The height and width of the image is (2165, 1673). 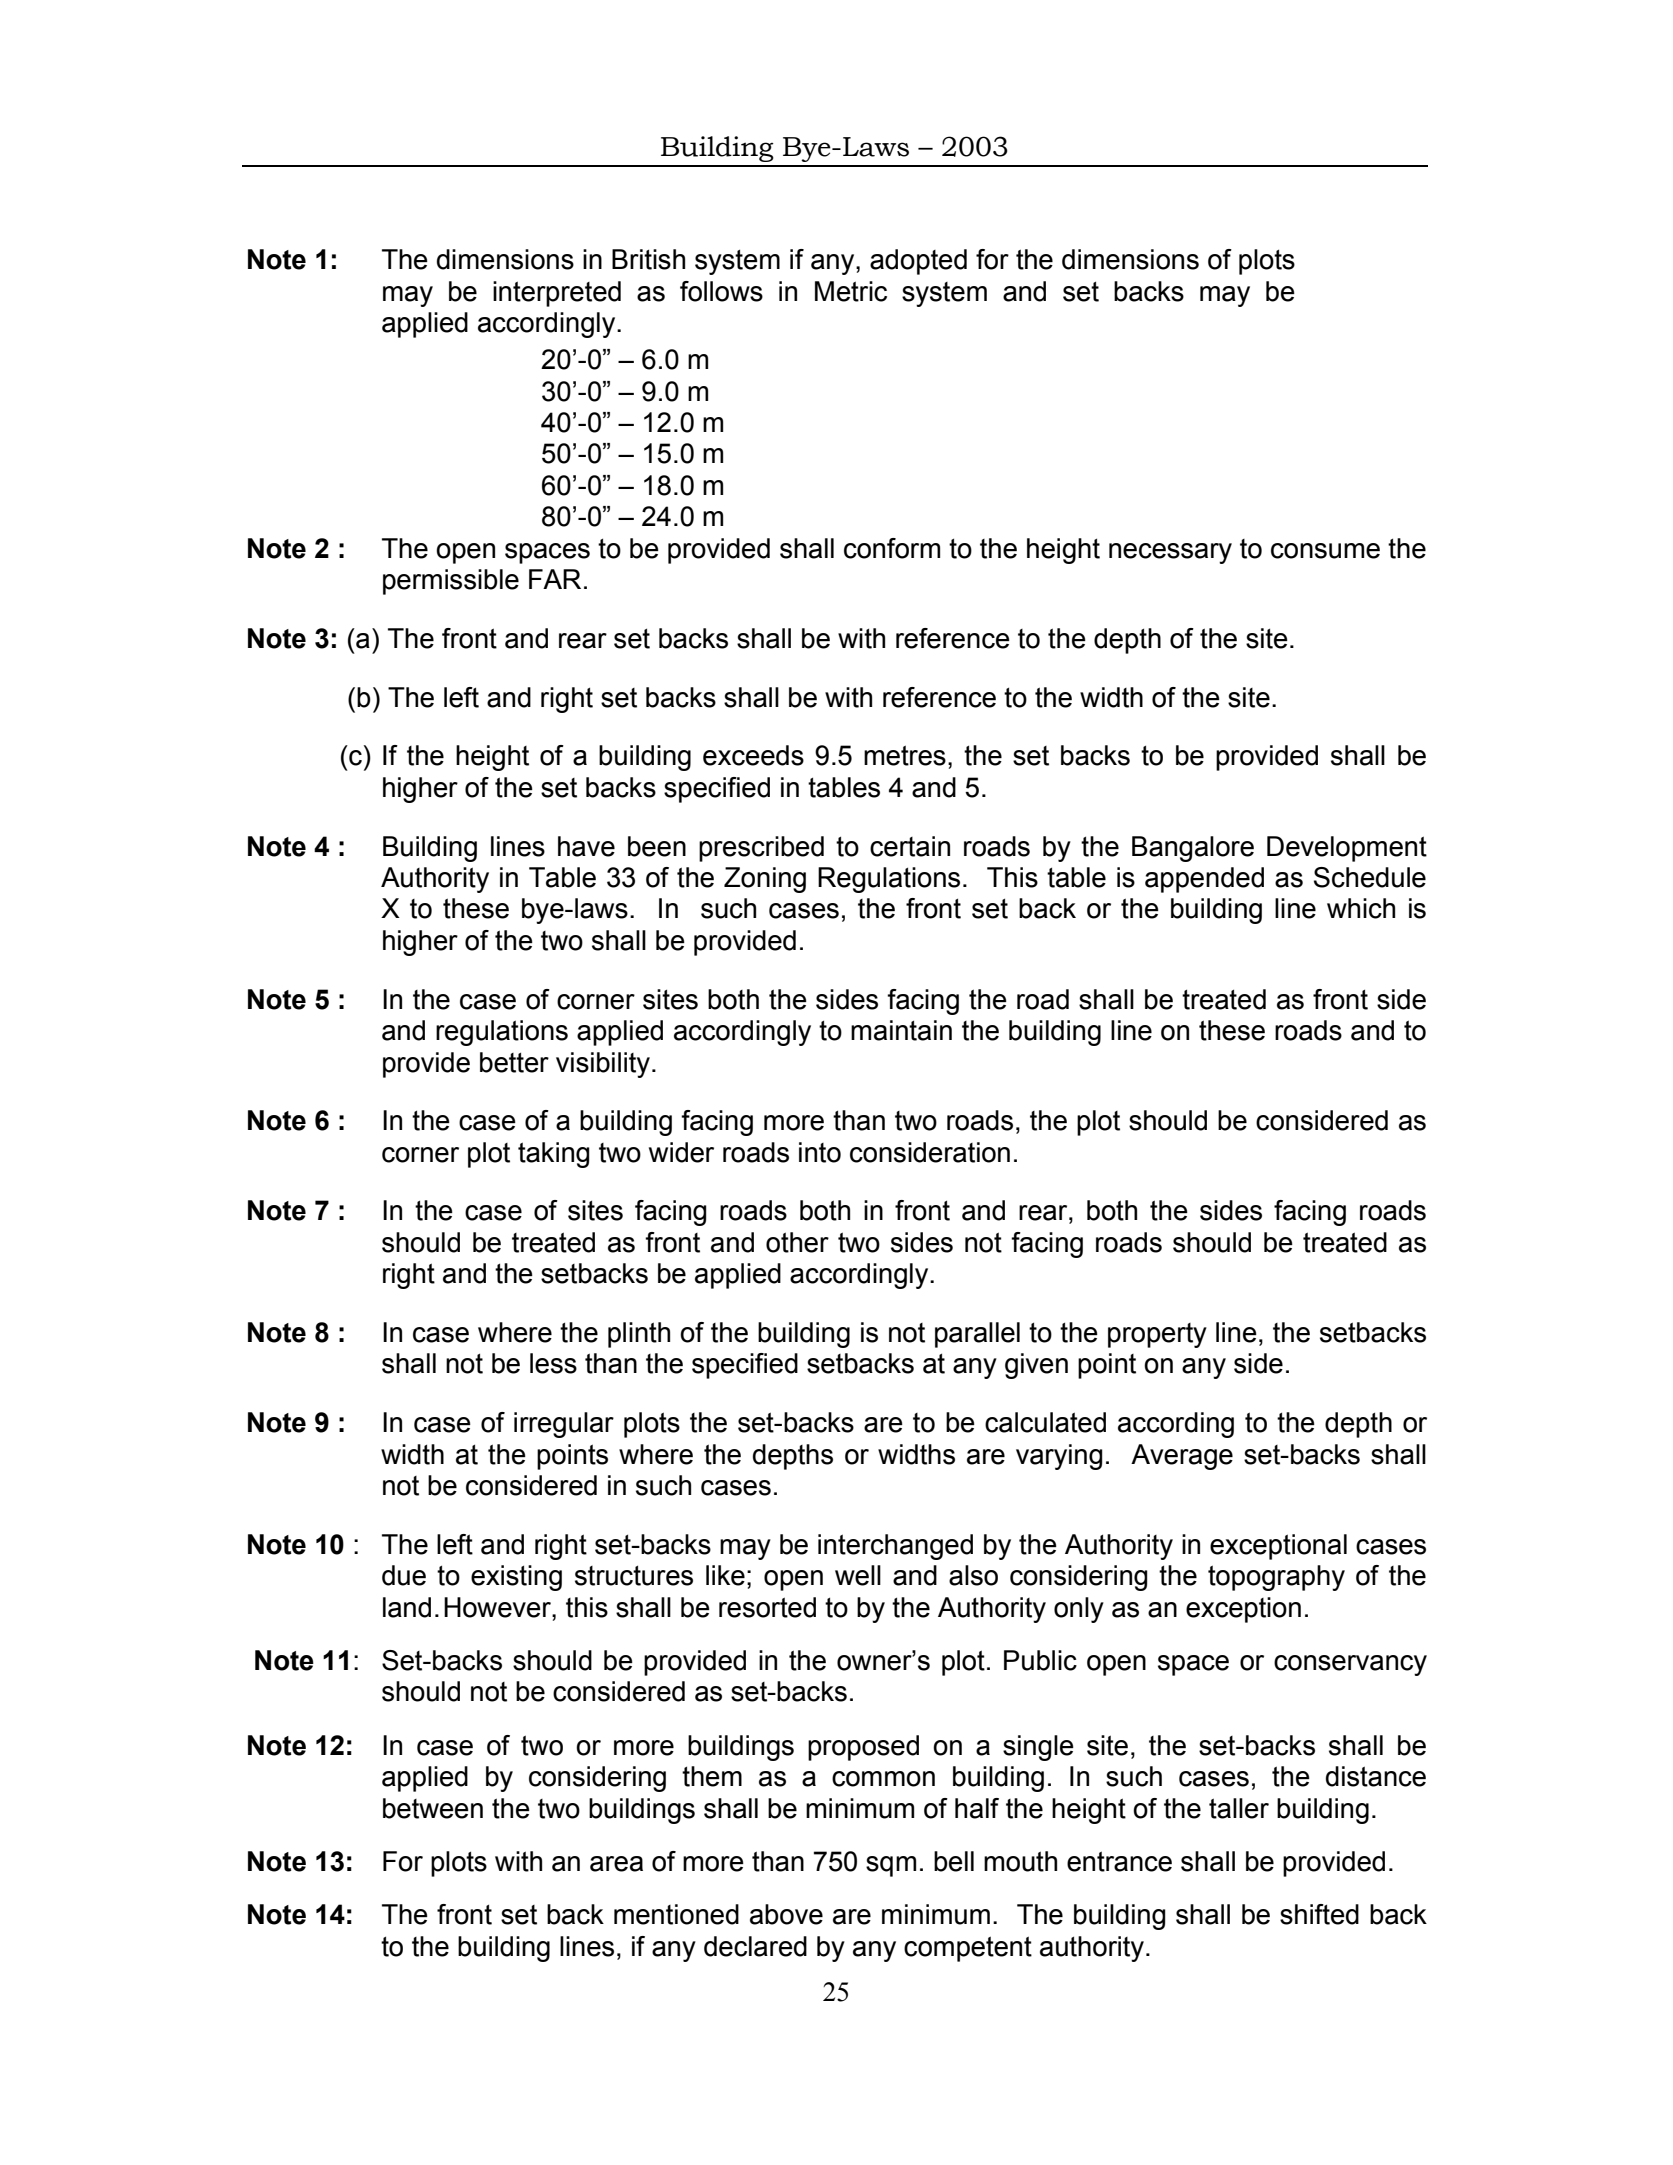 What do you see at coordinates (901, 1030) in the image?
I see `maintain` at bounding box center [901, 1030].
